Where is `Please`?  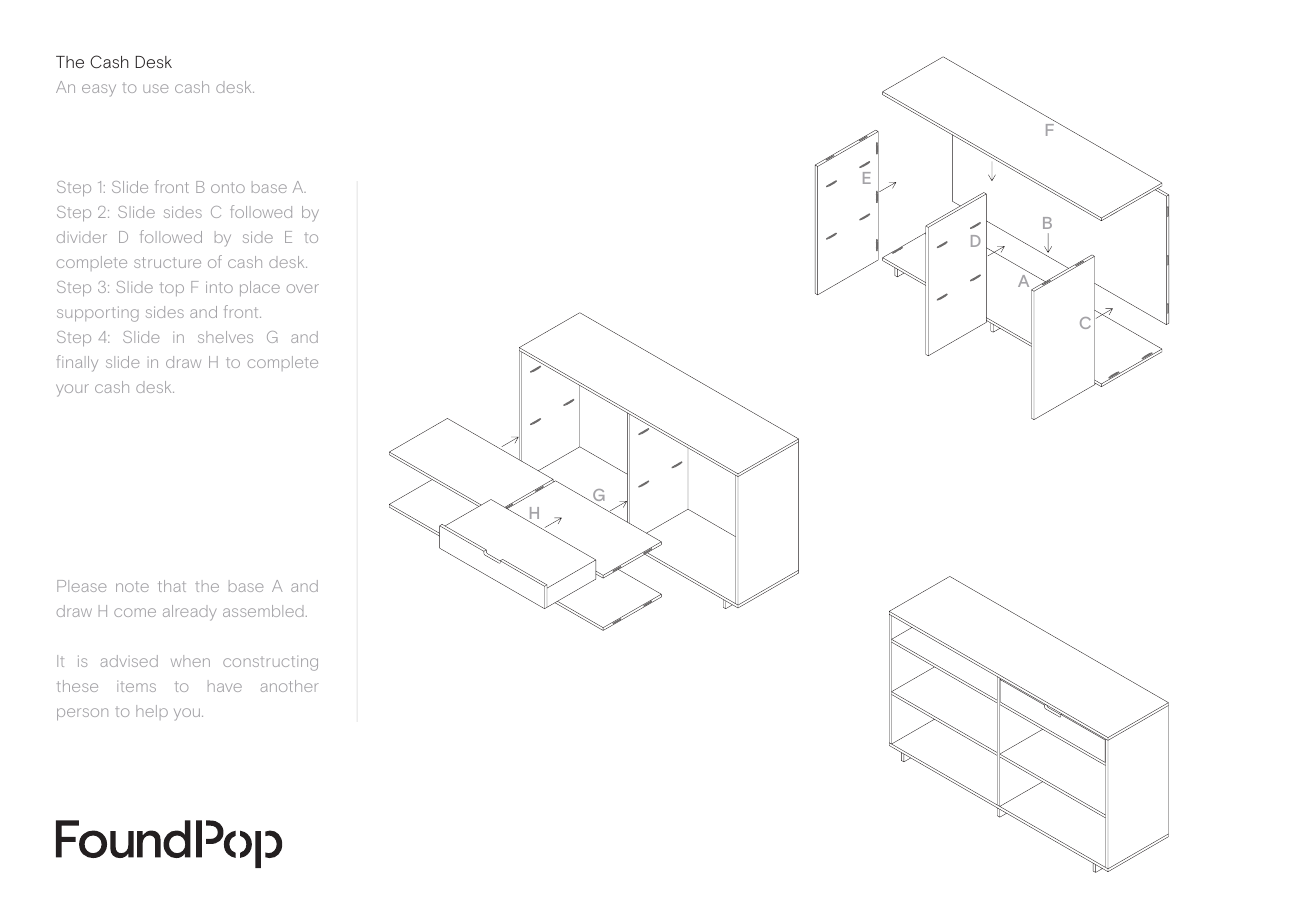 Please is located at coordinates (81, 586).
